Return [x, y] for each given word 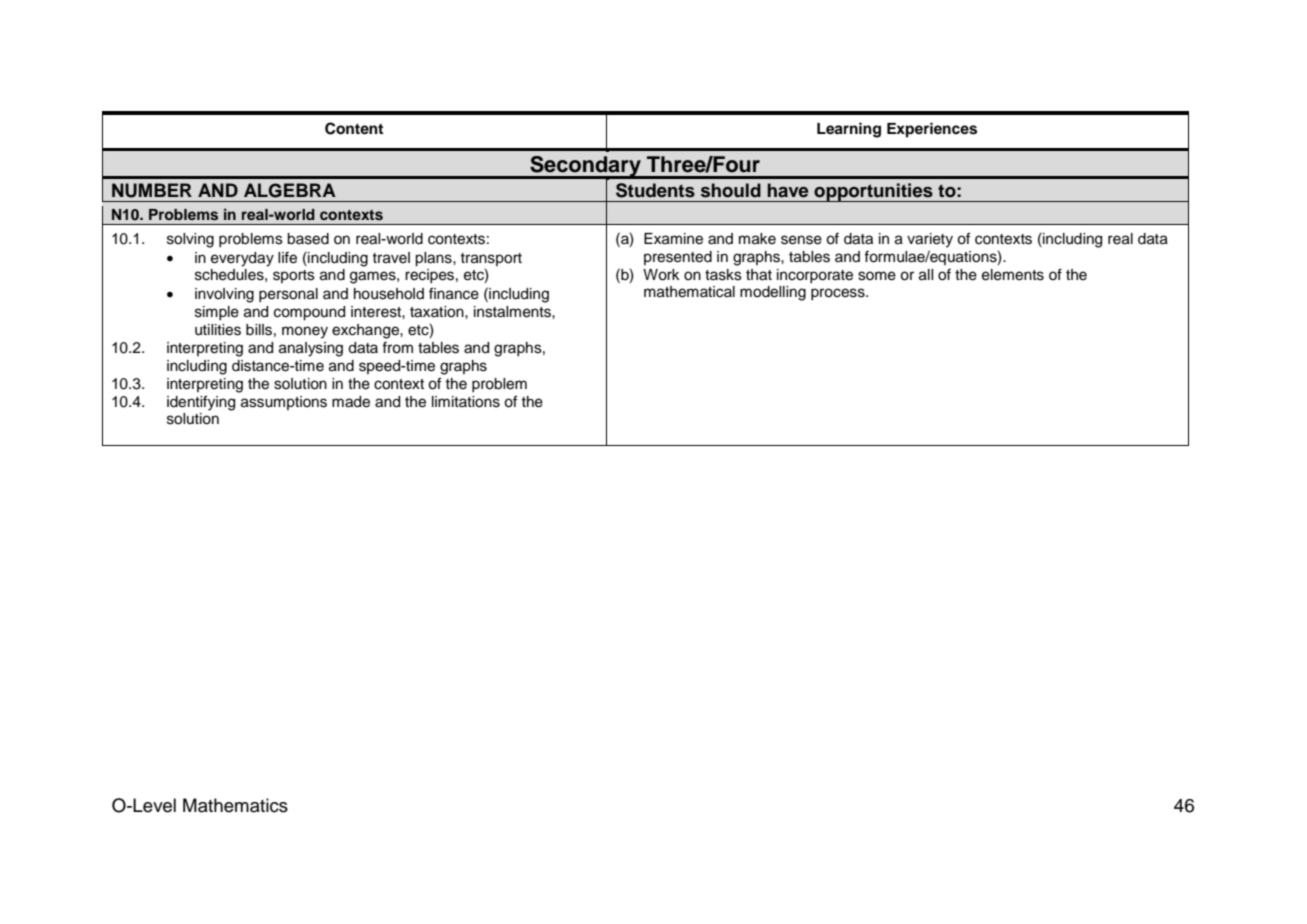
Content [354, 128]
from [397, 348]
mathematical [689, 292]
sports [294, 276]
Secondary [585, 167]
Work [661, 275]
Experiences [932, 130]
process [839, 294]
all [926, 275]
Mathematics [235, 805]
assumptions [284, 403]
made [351, 402]
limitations [466, 402]
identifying [201, 403]
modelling [773, 293]
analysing [311, 349]
